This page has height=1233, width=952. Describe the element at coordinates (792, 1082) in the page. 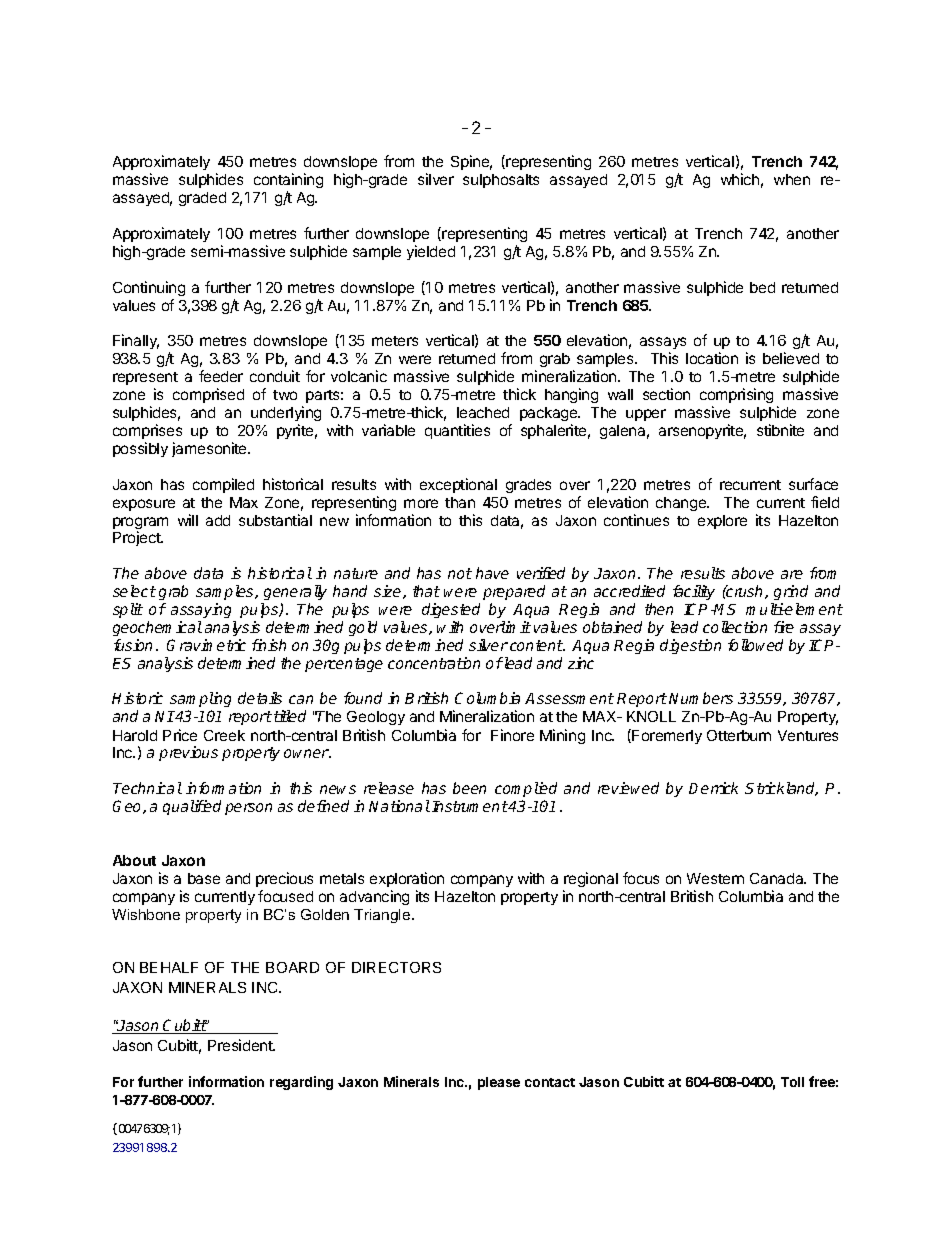

I see `Toll` at that location.
